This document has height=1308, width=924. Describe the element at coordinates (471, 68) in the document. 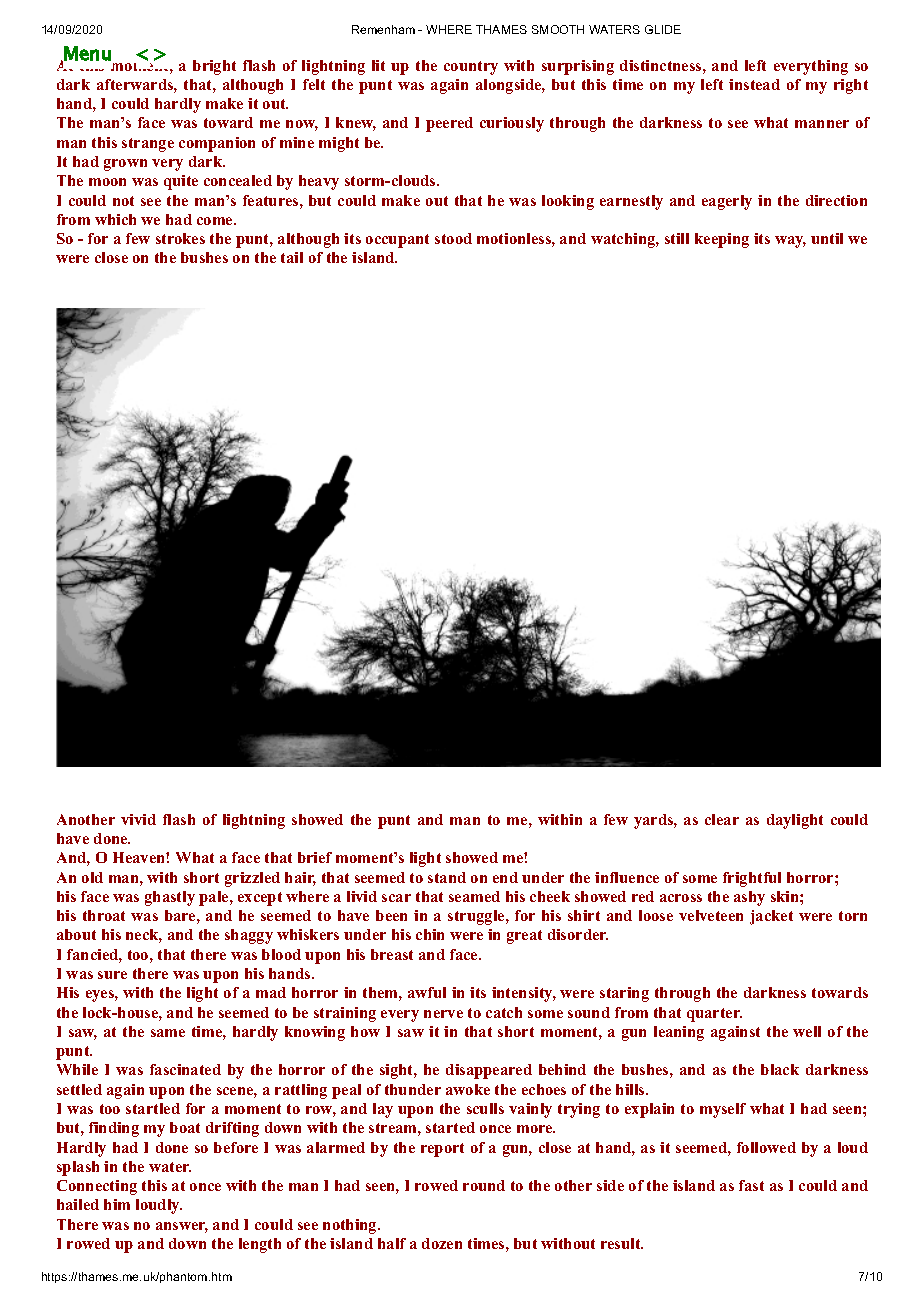

I see `country` at that location.
